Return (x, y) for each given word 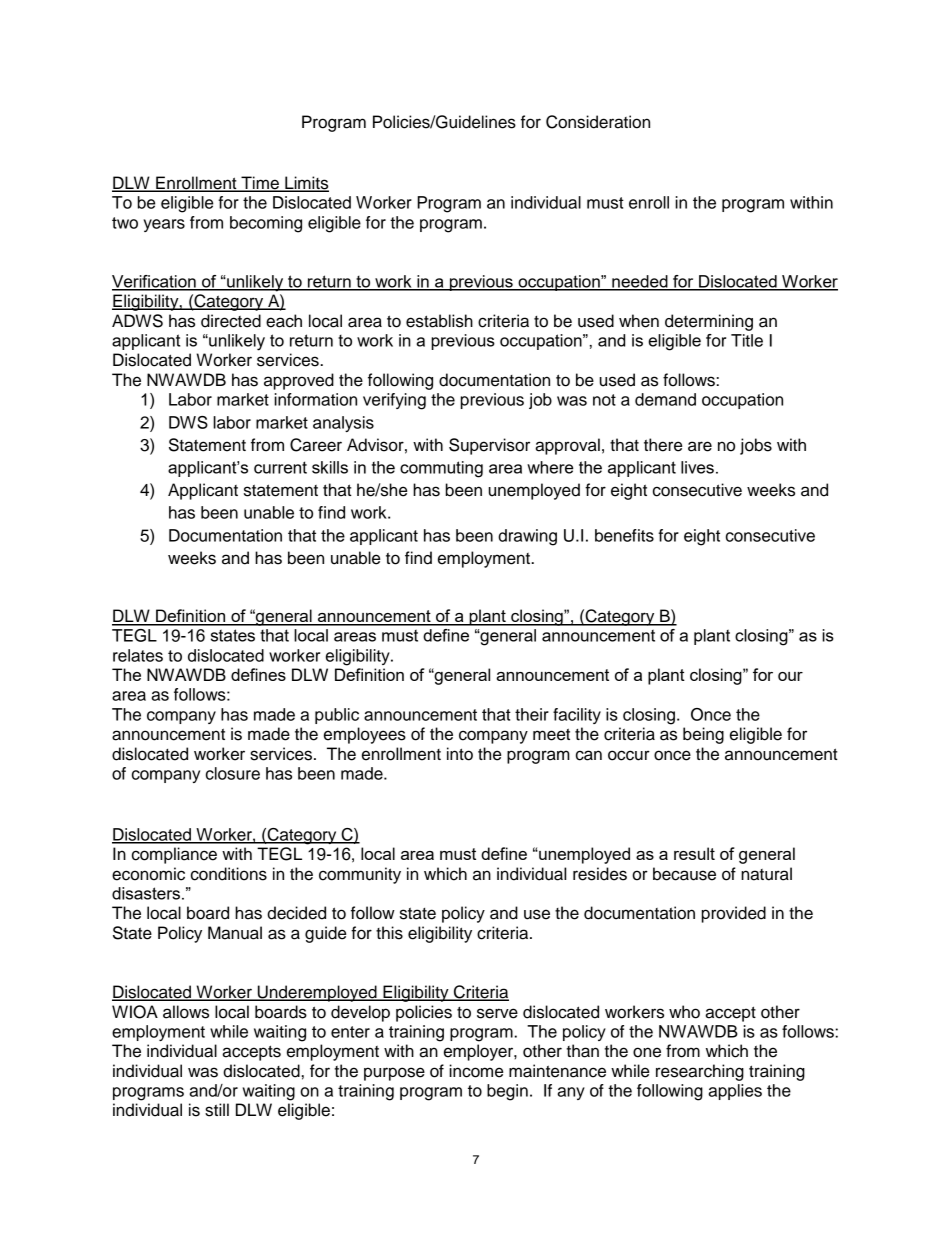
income (476, 1071)
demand (665, 399)
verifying (394, 401)
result (694, 853)
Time (260, 184)
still (217, 1110)
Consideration (598, 122)
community (360, 875)
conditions (229, 874)
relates (138, 655)
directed (231, 321)
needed (640, 282)
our (790, 676)
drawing (527, 537)
